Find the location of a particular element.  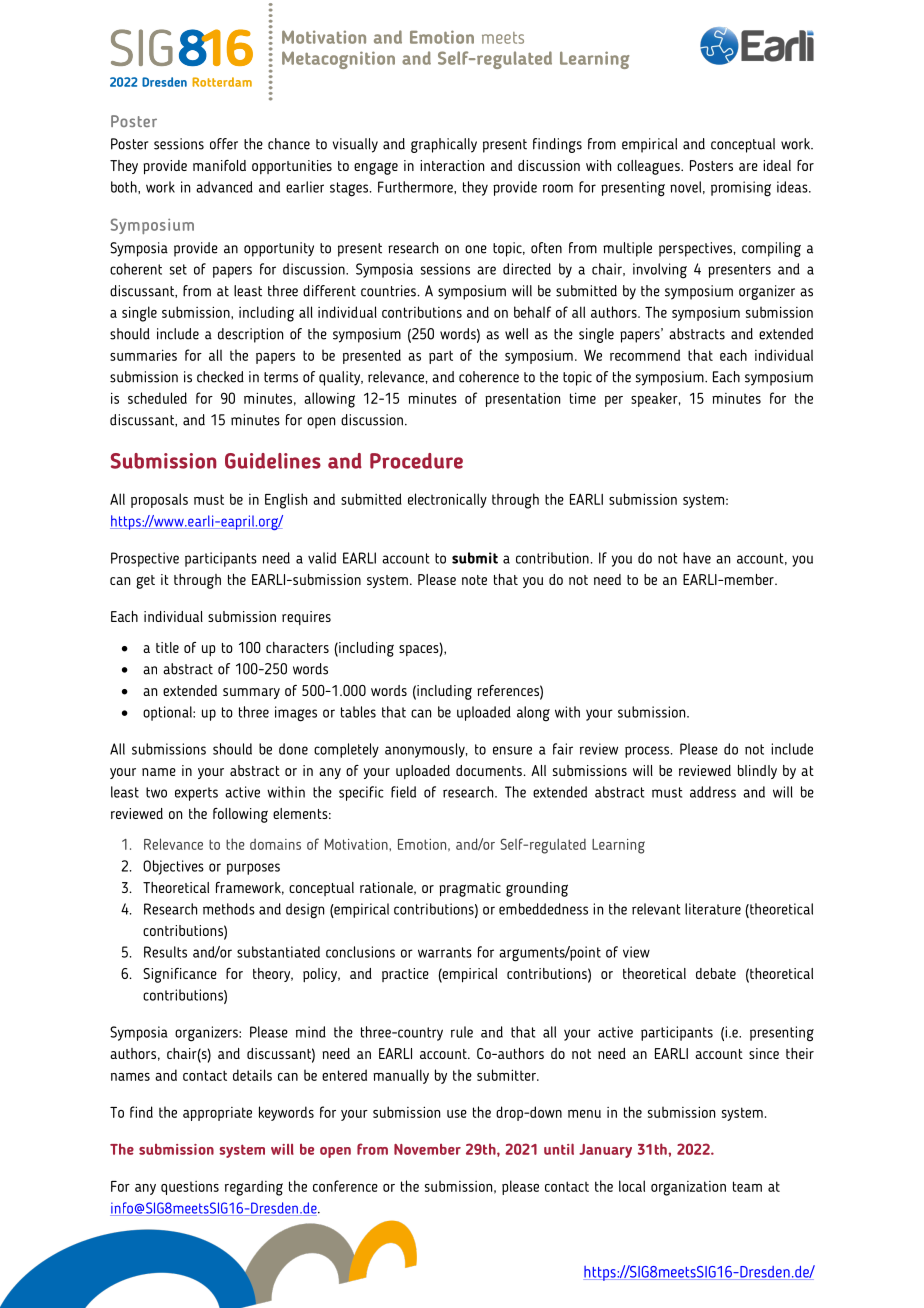

Rotterdam is located at coordinates (222, 82).
